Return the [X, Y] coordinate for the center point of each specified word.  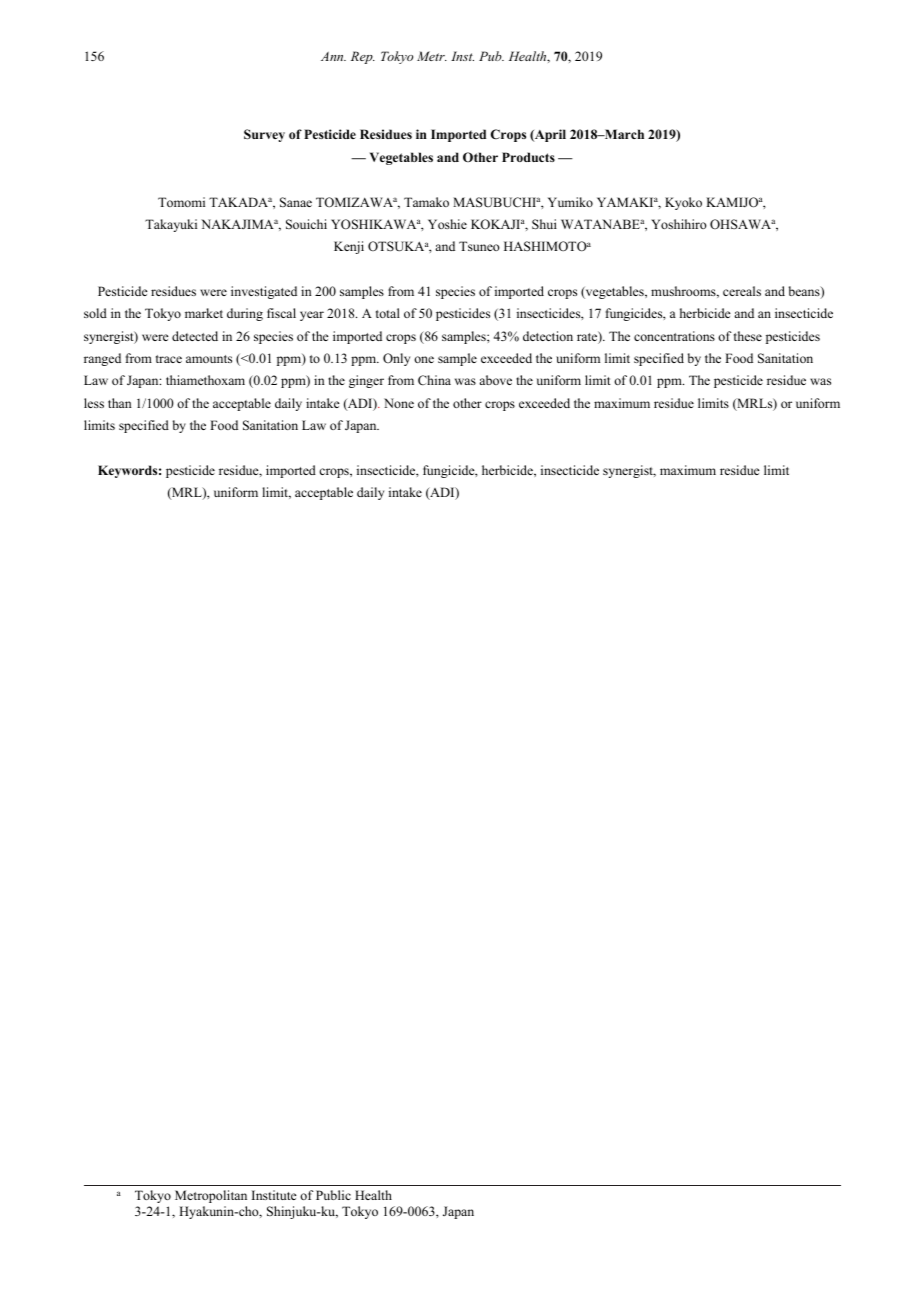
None [399, 403]
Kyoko [683, 203]
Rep [363, 57]
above [495, 380]
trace [169, 359]
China [434, 380]
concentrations [674, 336]
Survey [264, 135]
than [120, 403]
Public [333, 1195]
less [94, 403]
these [748, 336]
